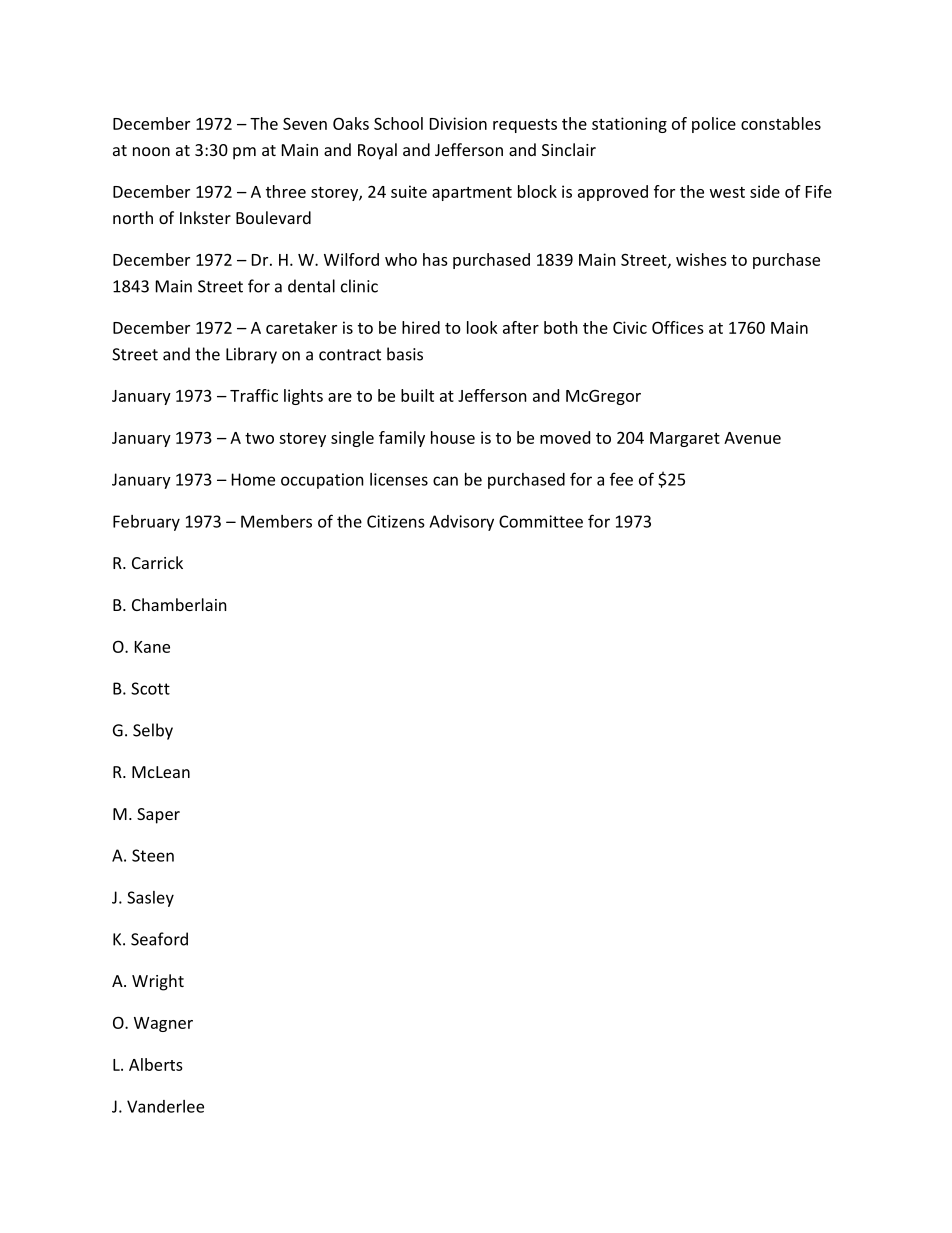 The height and width of the screenshot is (1233, 952). What do you see at coordinates (458, 123) in the screenshot?
I see `Division` at bounding box center [458, 123].
